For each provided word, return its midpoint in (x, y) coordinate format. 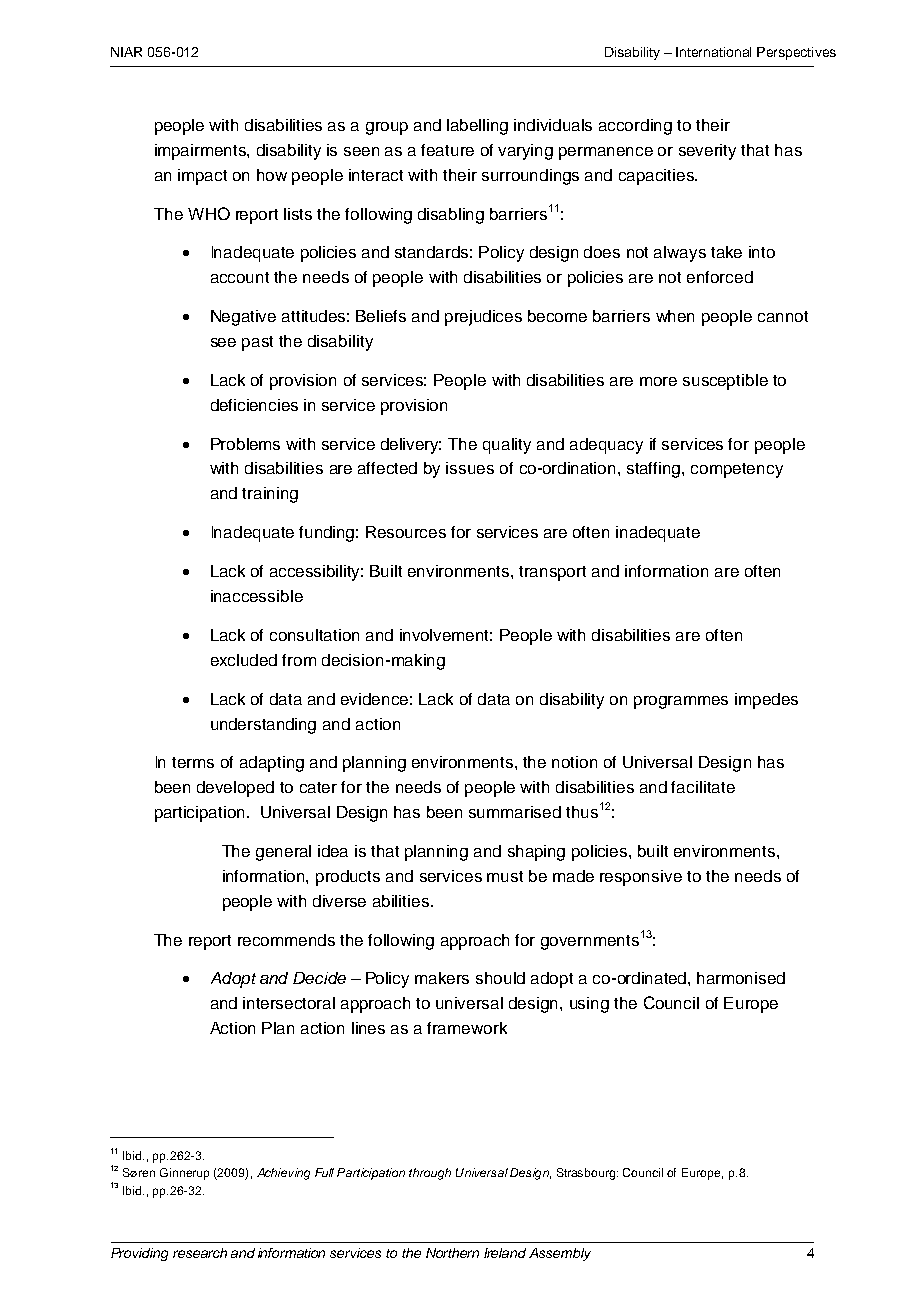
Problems (245, 444)
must (505, 876)
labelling (477, 127)
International (713, 52)
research (200, 1253)
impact (202, 177)
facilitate (703, 787)
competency (737, 470)
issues (470, 468)
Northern (452, 1253)
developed (235, 789)
